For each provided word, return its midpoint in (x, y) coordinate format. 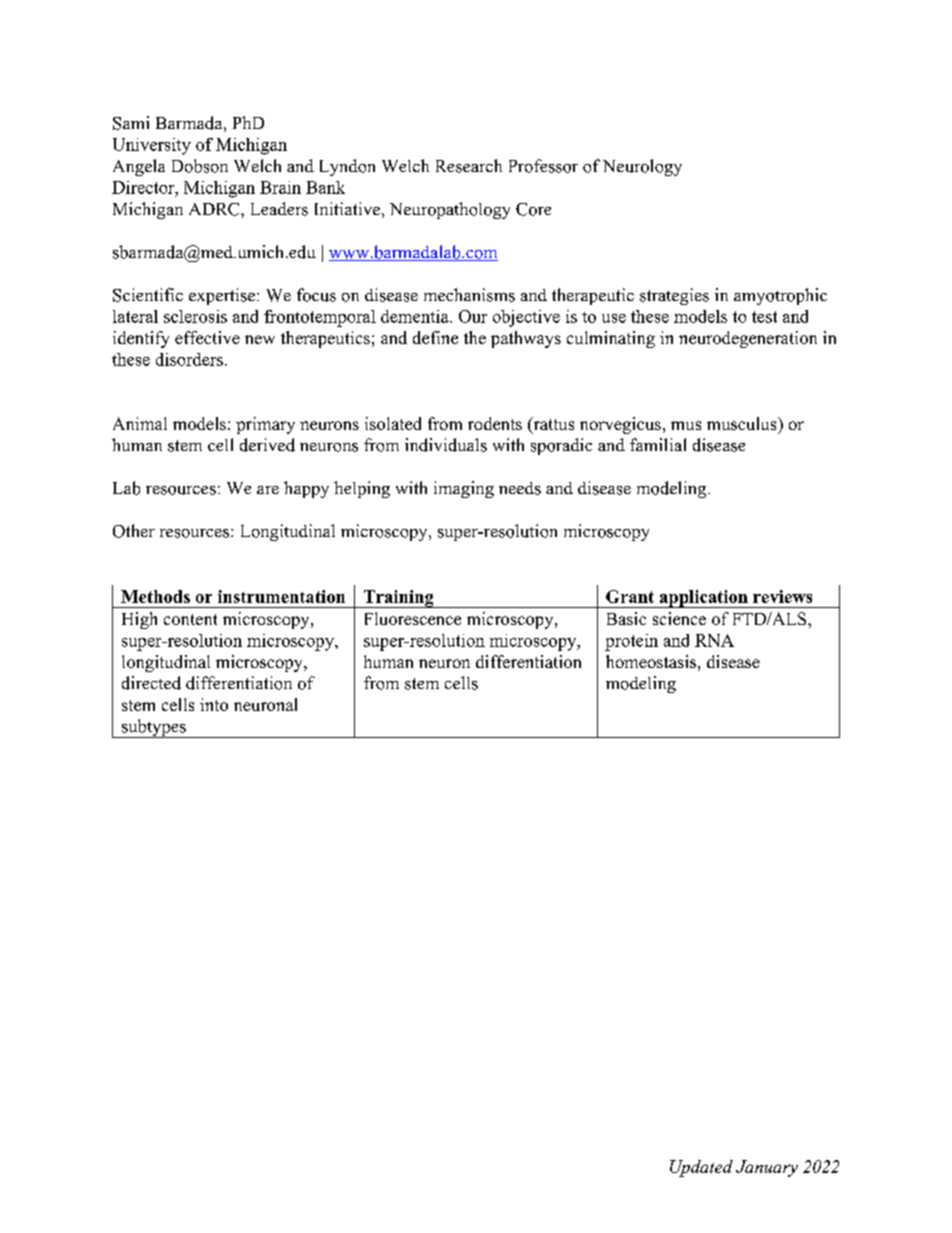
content (190, 619)
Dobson (200, 166)
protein (631, 642)
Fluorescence (413, 618)
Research (469, 166)
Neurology (642, 167)
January (767, 1168)
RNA (714, 640)
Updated (701, 1168)
